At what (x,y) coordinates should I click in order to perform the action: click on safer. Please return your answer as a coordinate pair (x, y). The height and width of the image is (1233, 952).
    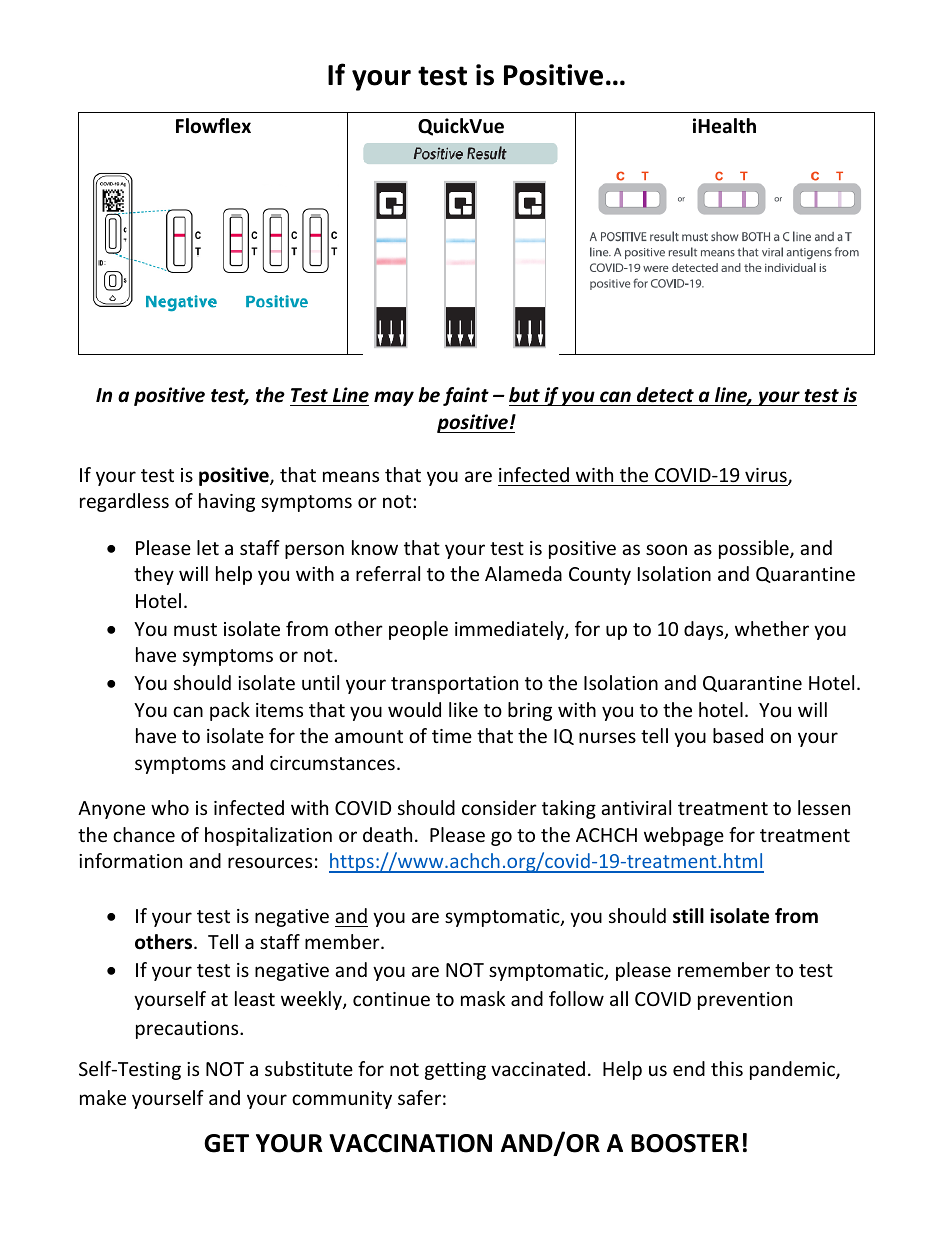
    Looking at the image, I should click on (419, 1097).
